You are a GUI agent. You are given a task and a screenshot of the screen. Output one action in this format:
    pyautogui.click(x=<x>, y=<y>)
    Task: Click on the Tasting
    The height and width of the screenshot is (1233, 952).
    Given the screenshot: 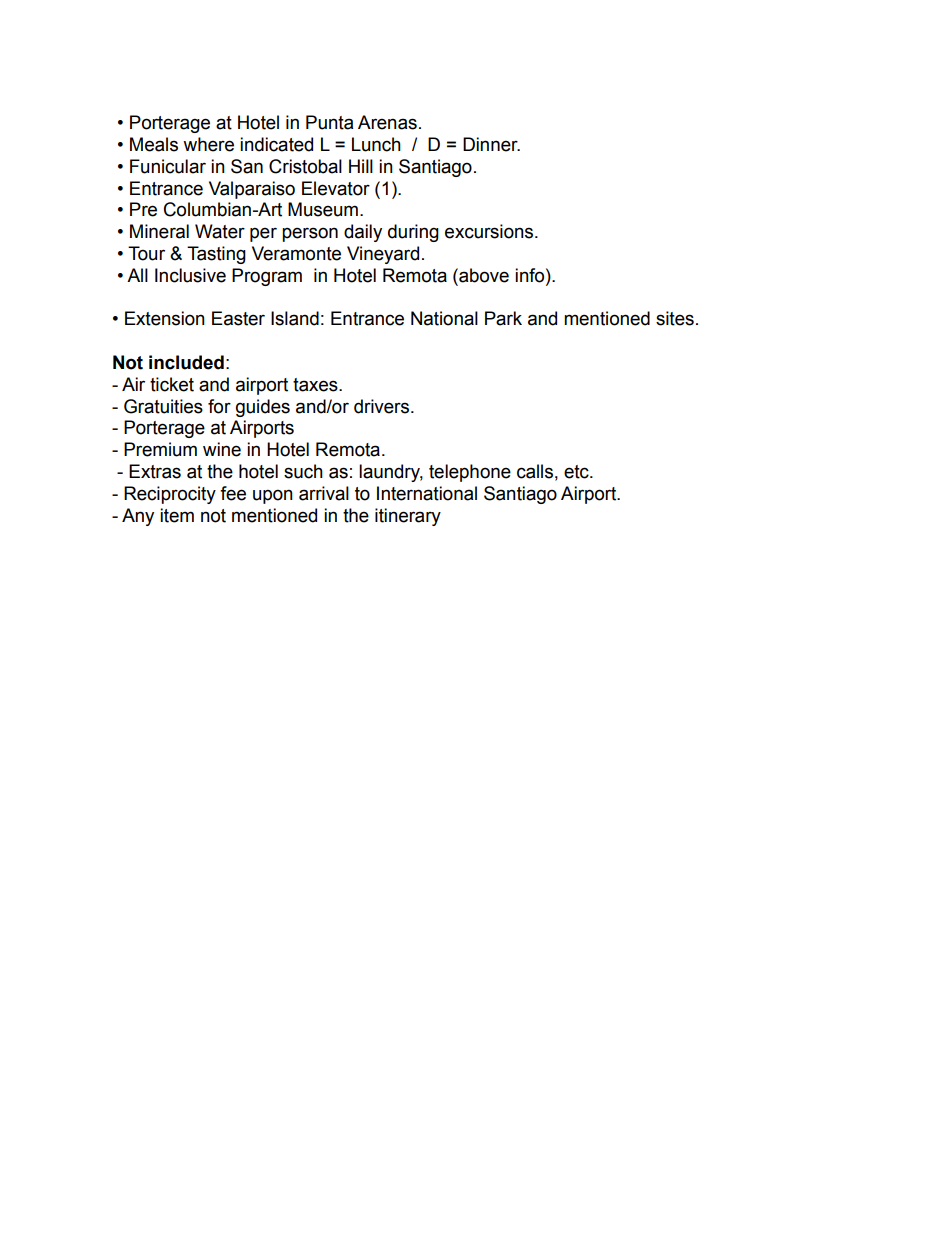 What is the action you would take?
    pyautogui.click(x=216, y=255)
